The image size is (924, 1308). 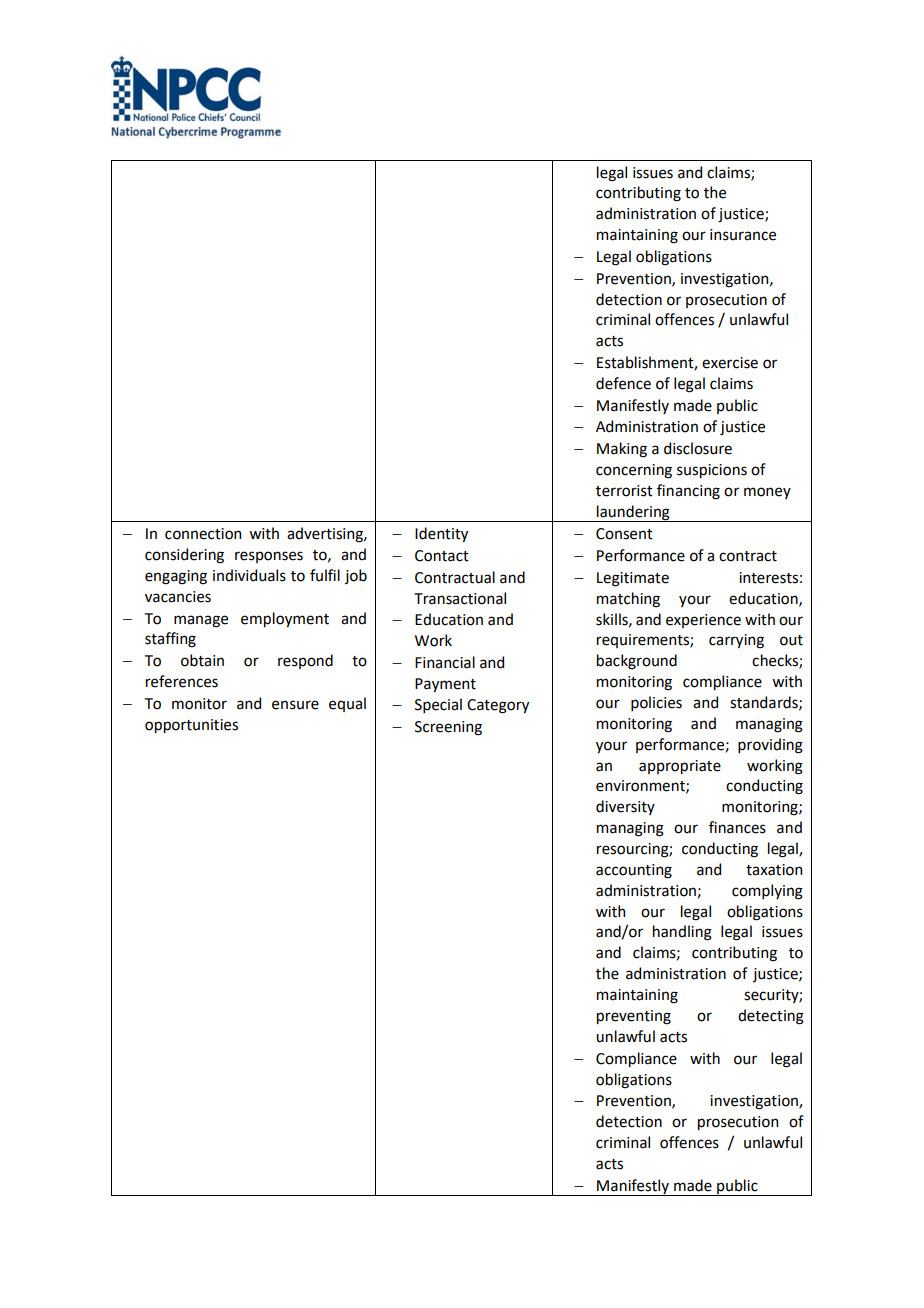 I want to click on insurance, so click(x=743, y=235).
